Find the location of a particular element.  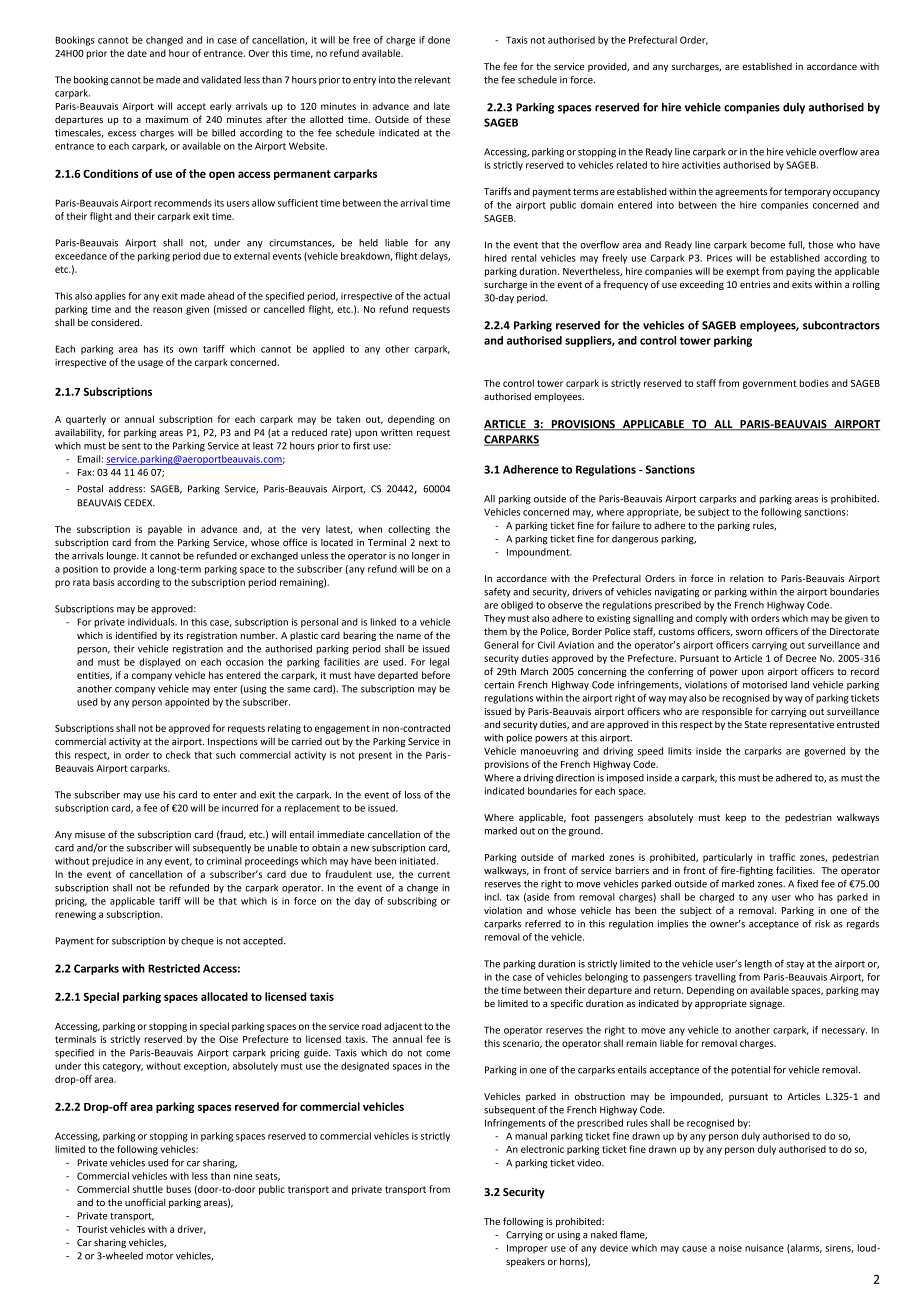

maximum is located at coordinates (167, 119).
